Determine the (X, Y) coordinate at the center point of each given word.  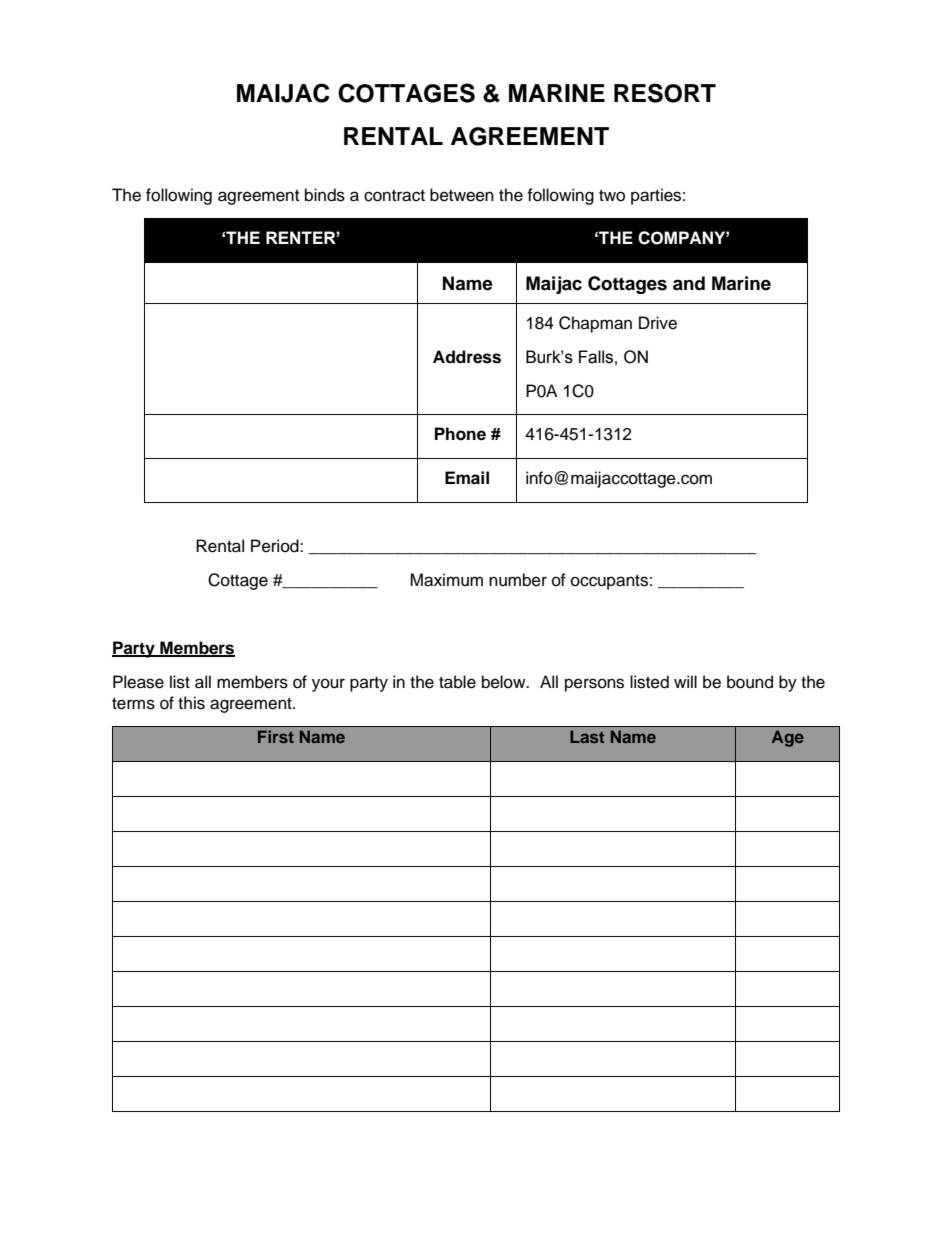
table (457, 682)
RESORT (665, 93)
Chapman (595, 324)
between (462, 195)
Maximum (446, 580)
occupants (609, 582)
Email (467, 478)
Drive (658, 323)
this (191, 703)
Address (467, 357)
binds (325, 195)
